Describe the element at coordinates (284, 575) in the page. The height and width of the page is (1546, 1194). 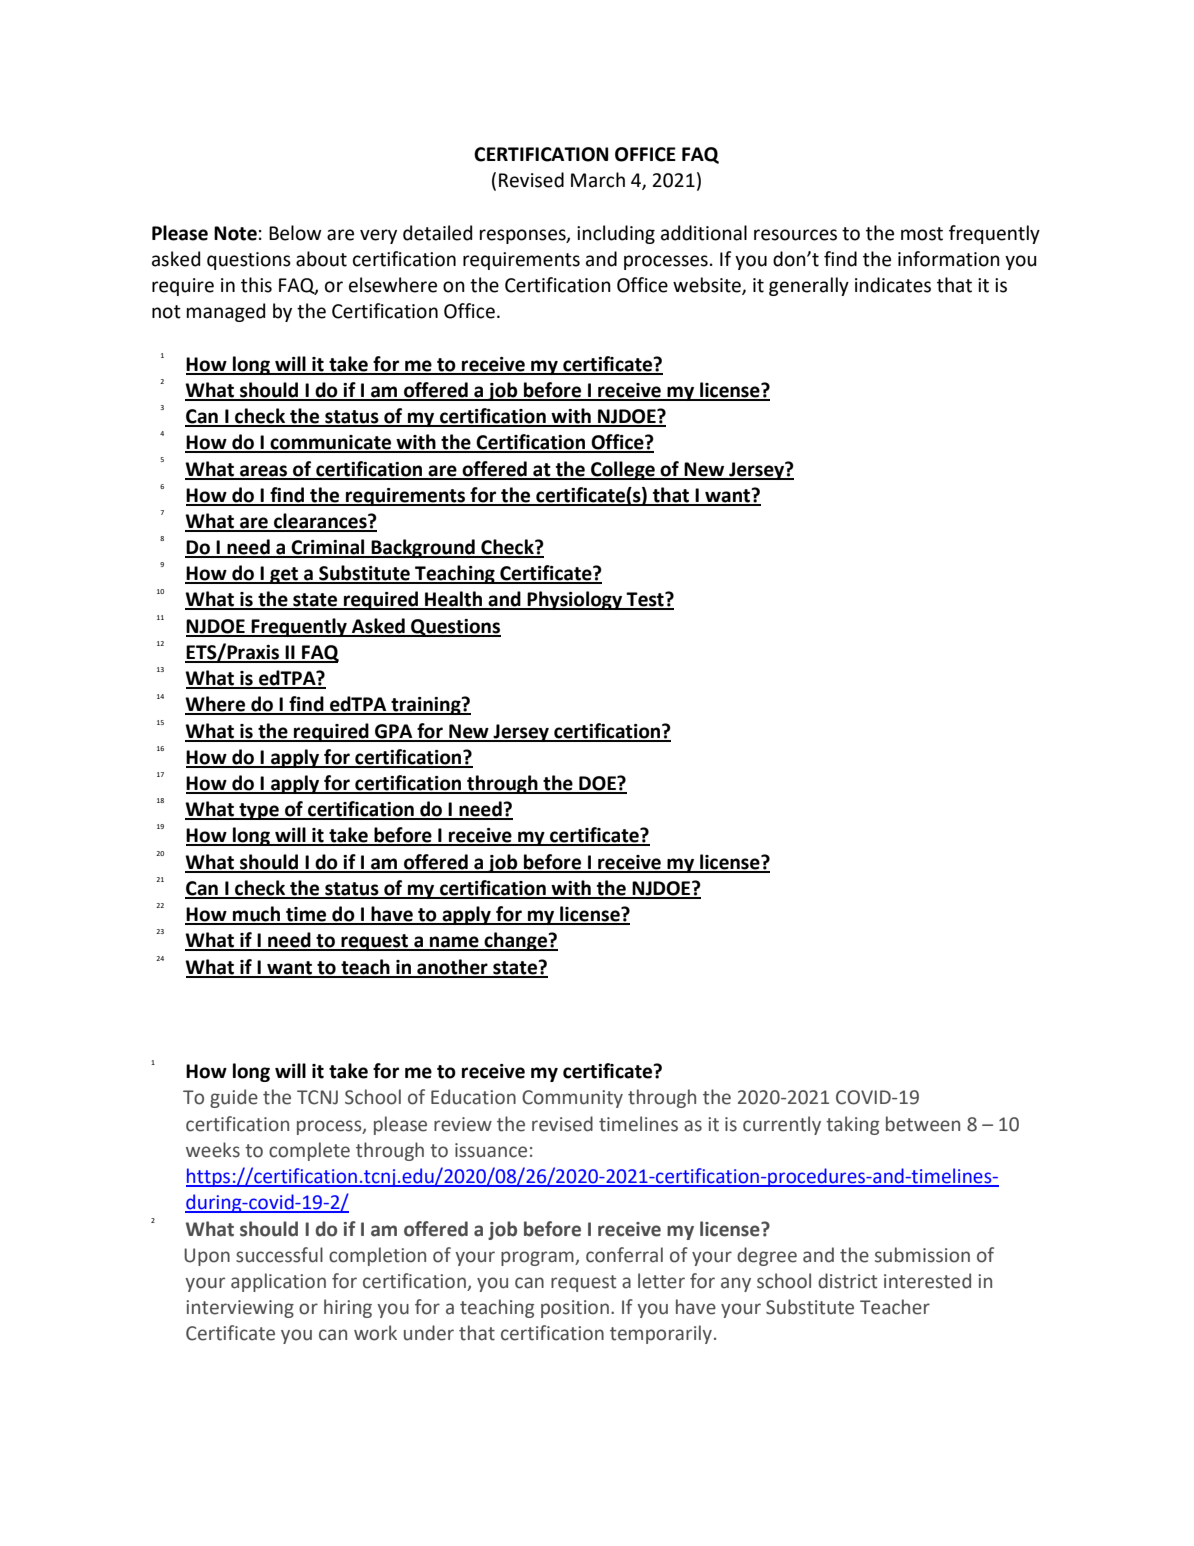
I see `get` at that location.
